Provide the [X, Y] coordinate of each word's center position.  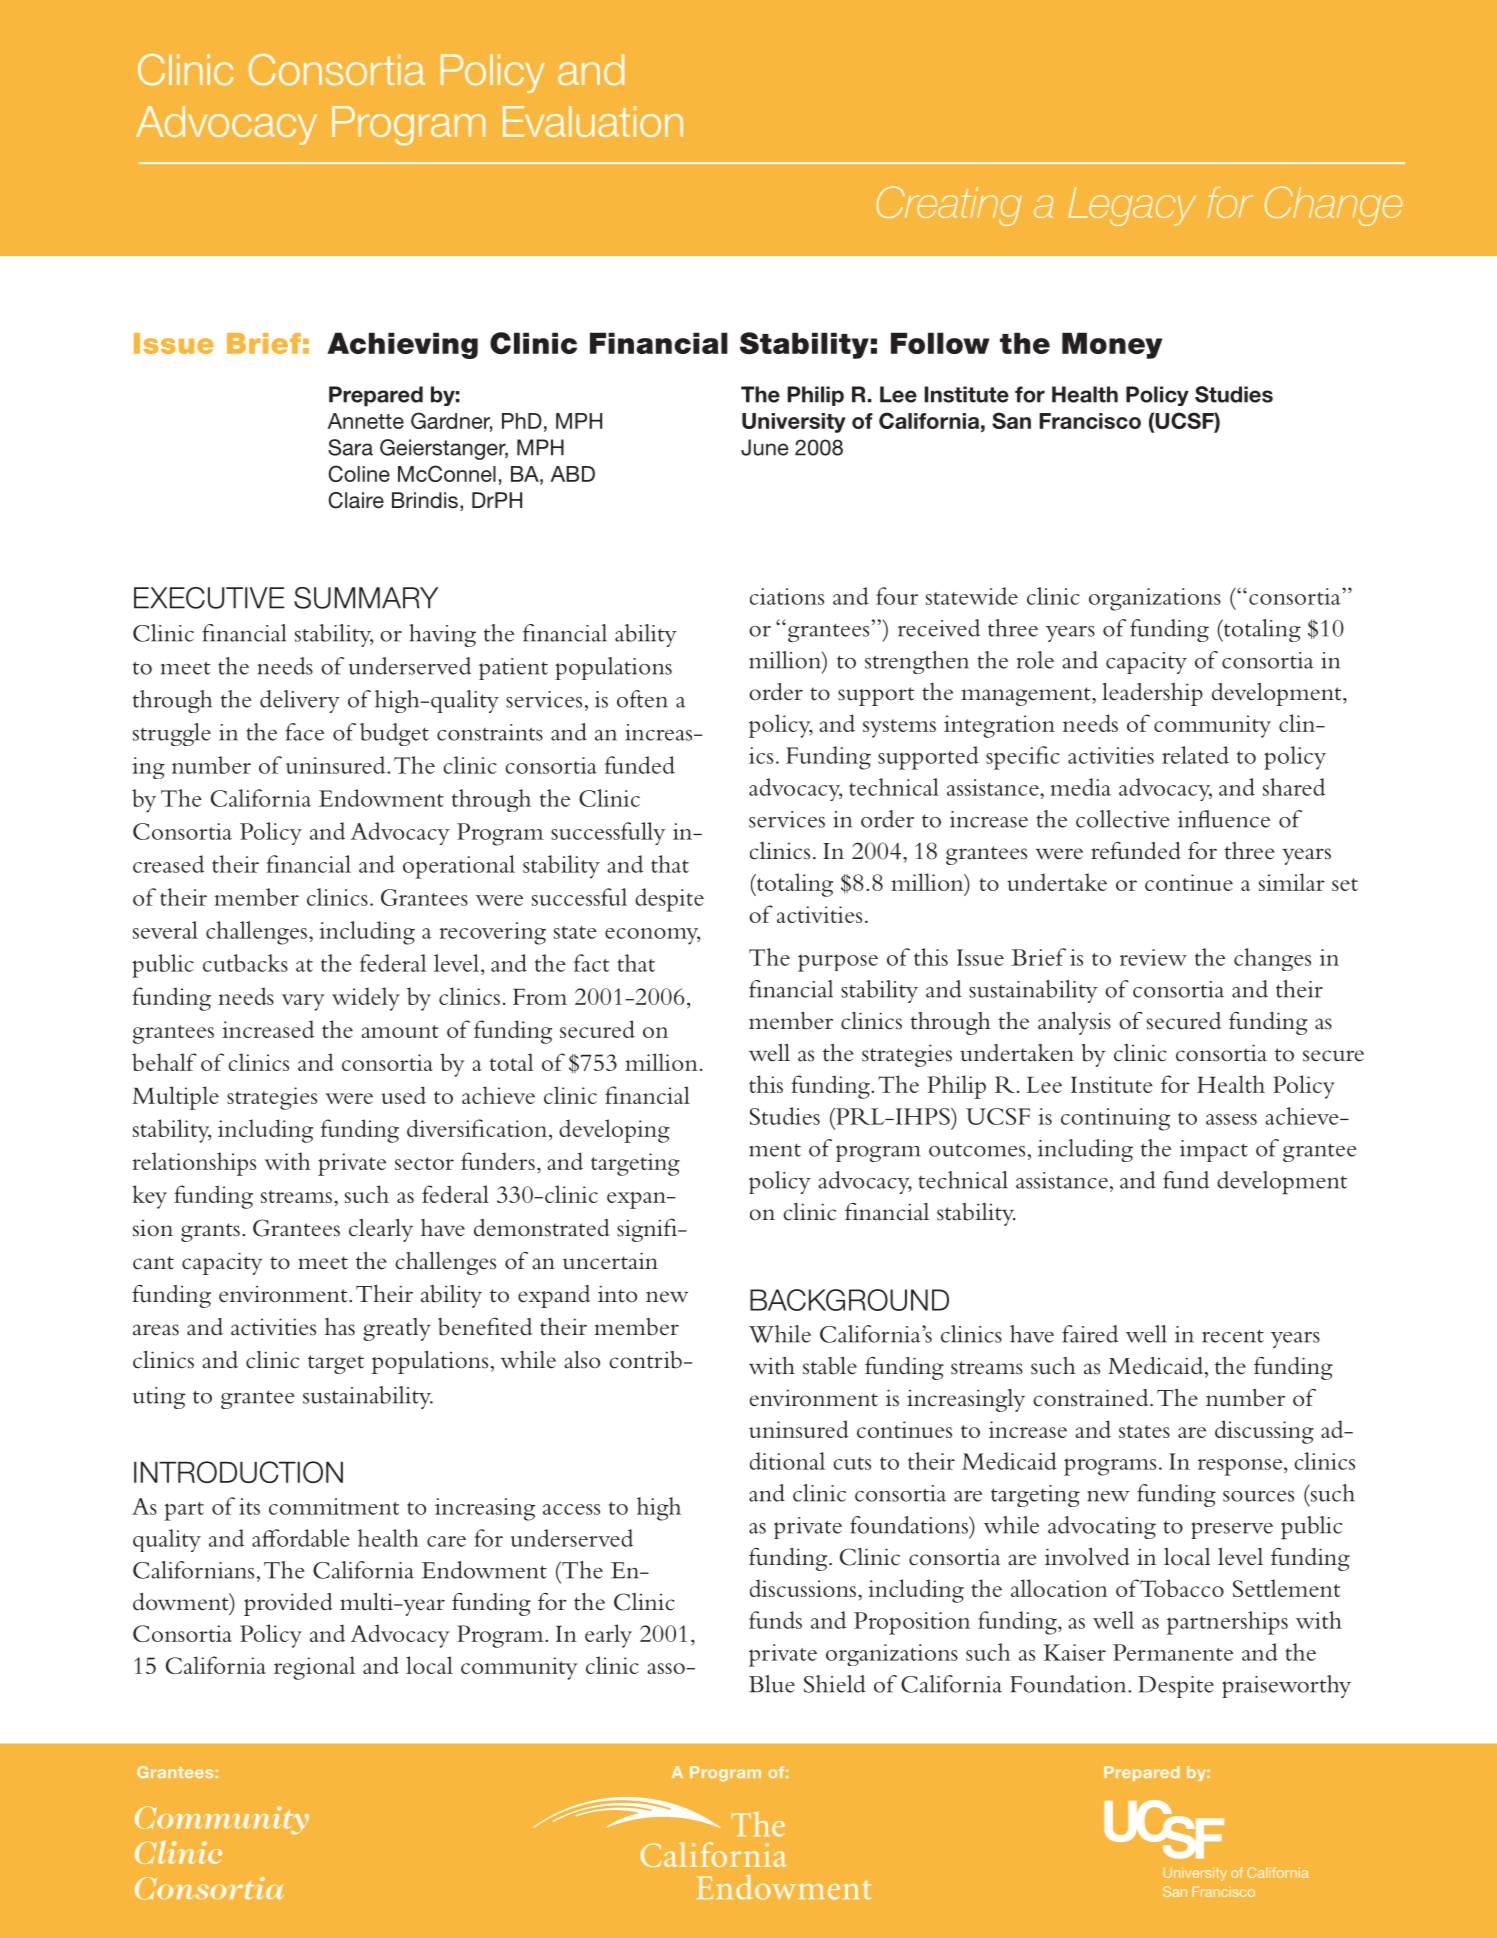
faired [1090, 1334]
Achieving [402, 346]
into [617, 1294]
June [765, 447]
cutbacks [245, 963]
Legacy [1132, 206]
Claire [356, 500]
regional [314, 1668]
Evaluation [593, 121]
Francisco [1090, 421]
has [340, 1327]
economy [652, 936]
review [1153, 957]
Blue [772, 1684]
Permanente [1173, 1652]
